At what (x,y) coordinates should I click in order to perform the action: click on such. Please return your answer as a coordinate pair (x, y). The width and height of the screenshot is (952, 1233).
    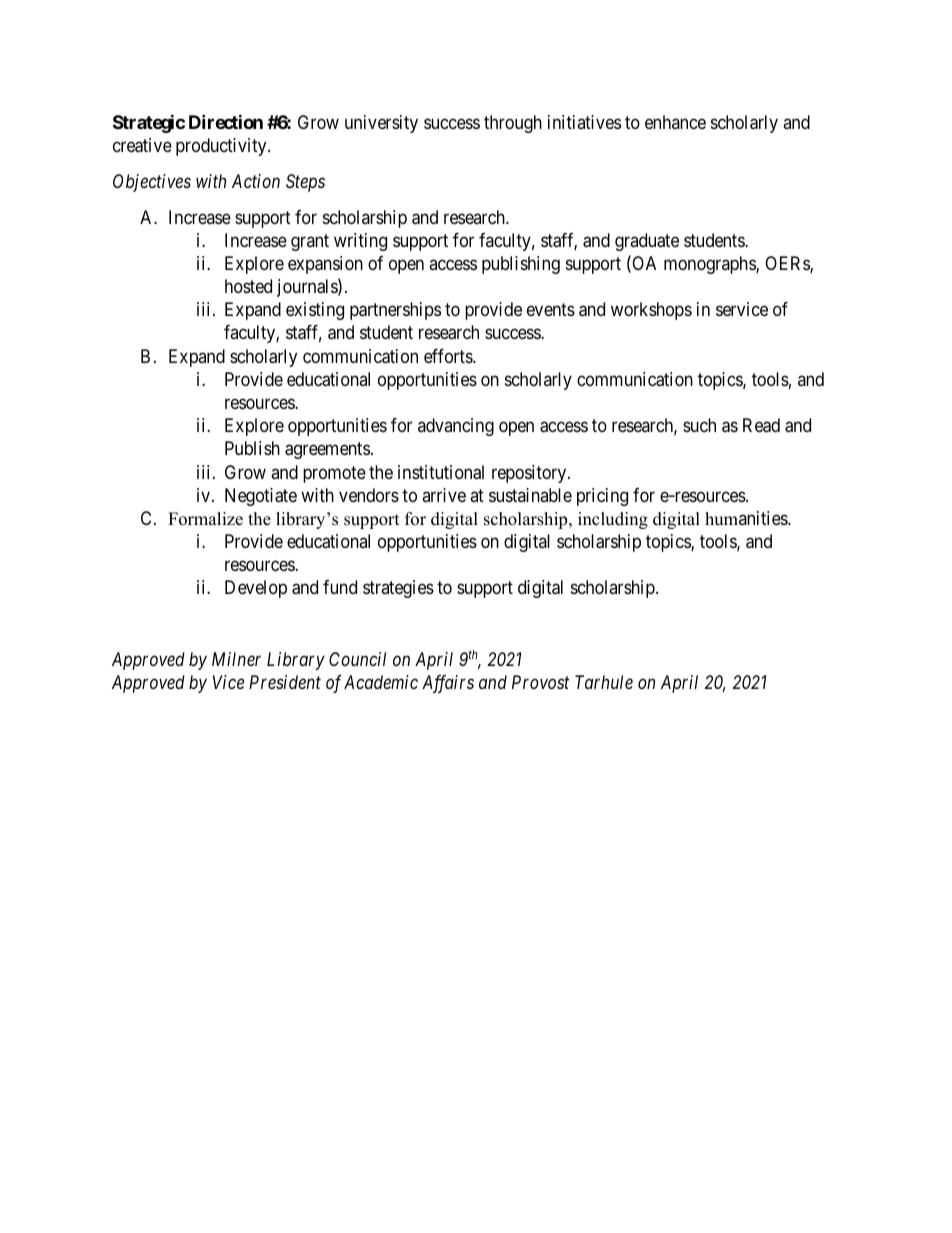
    Looking at the image, I should click on (699, 425).
